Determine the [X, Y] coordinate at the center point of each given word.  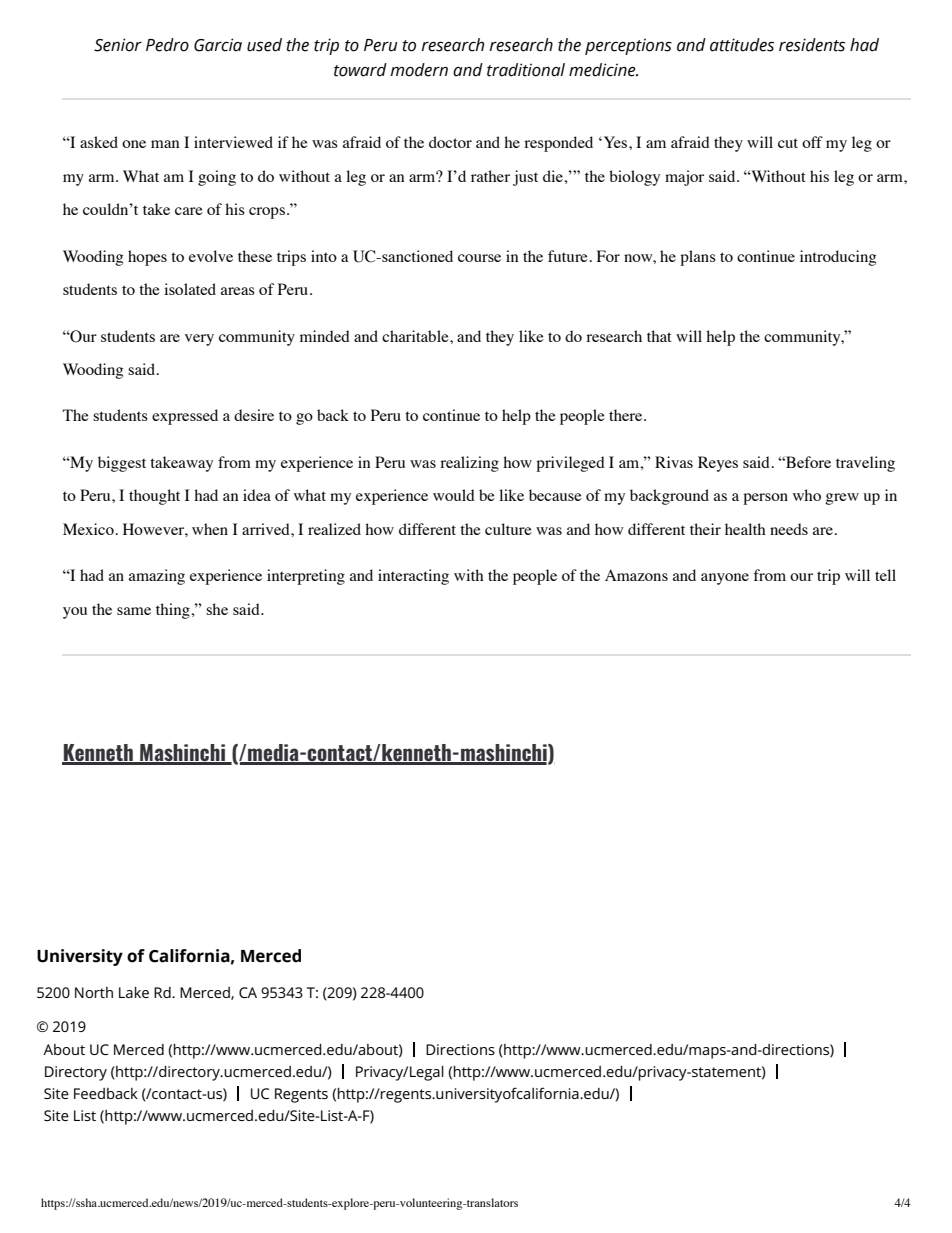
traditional [526, 70]
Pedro [167, 45]
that [659, 336]
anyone [725, 579]
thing [174, 611]
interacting [413, 577]
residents [812, 45]
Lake [134, 992]
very [199, 340]
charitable [416, 336]
